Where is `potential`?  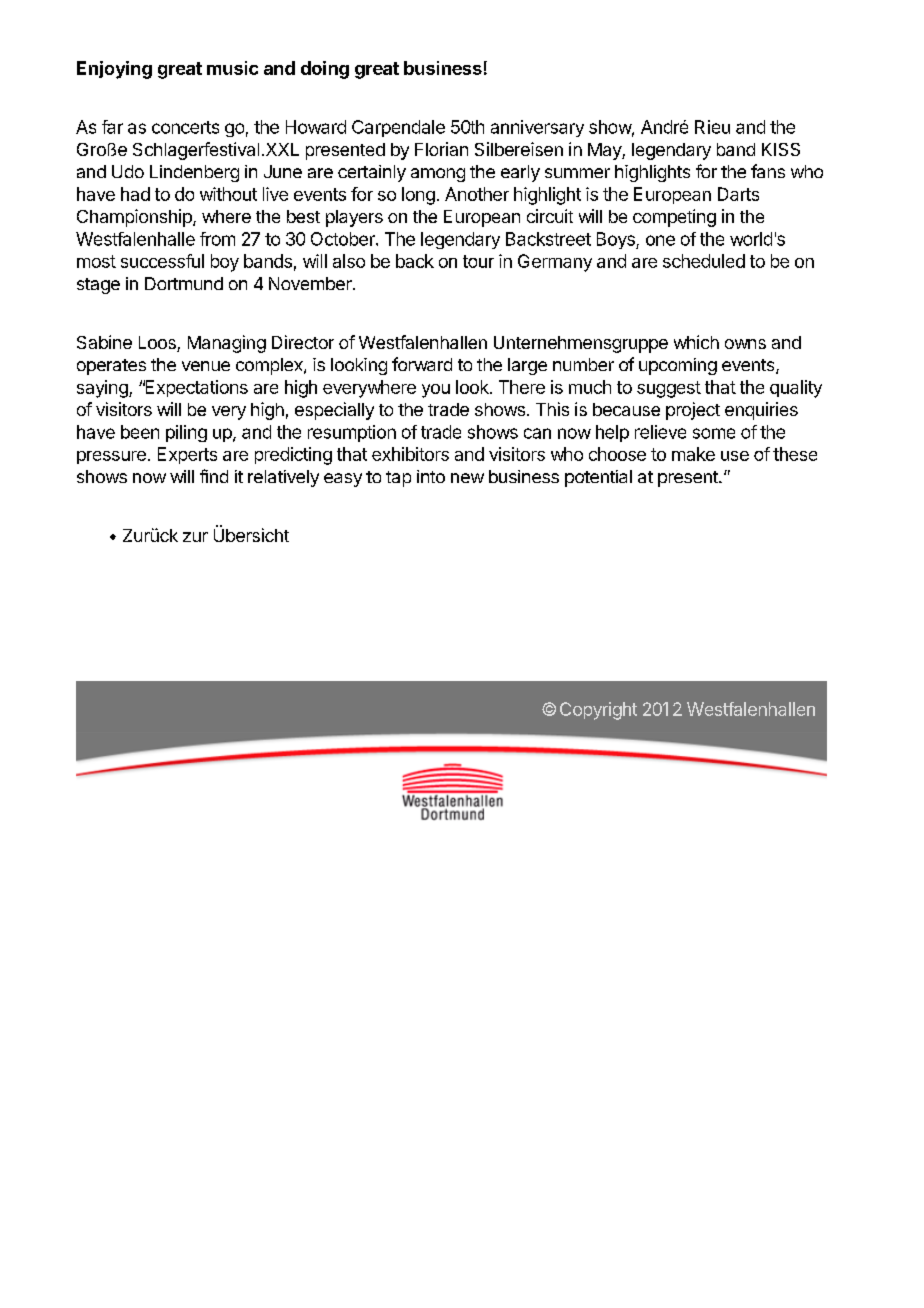
potential is located at coordinates (598, 478).
